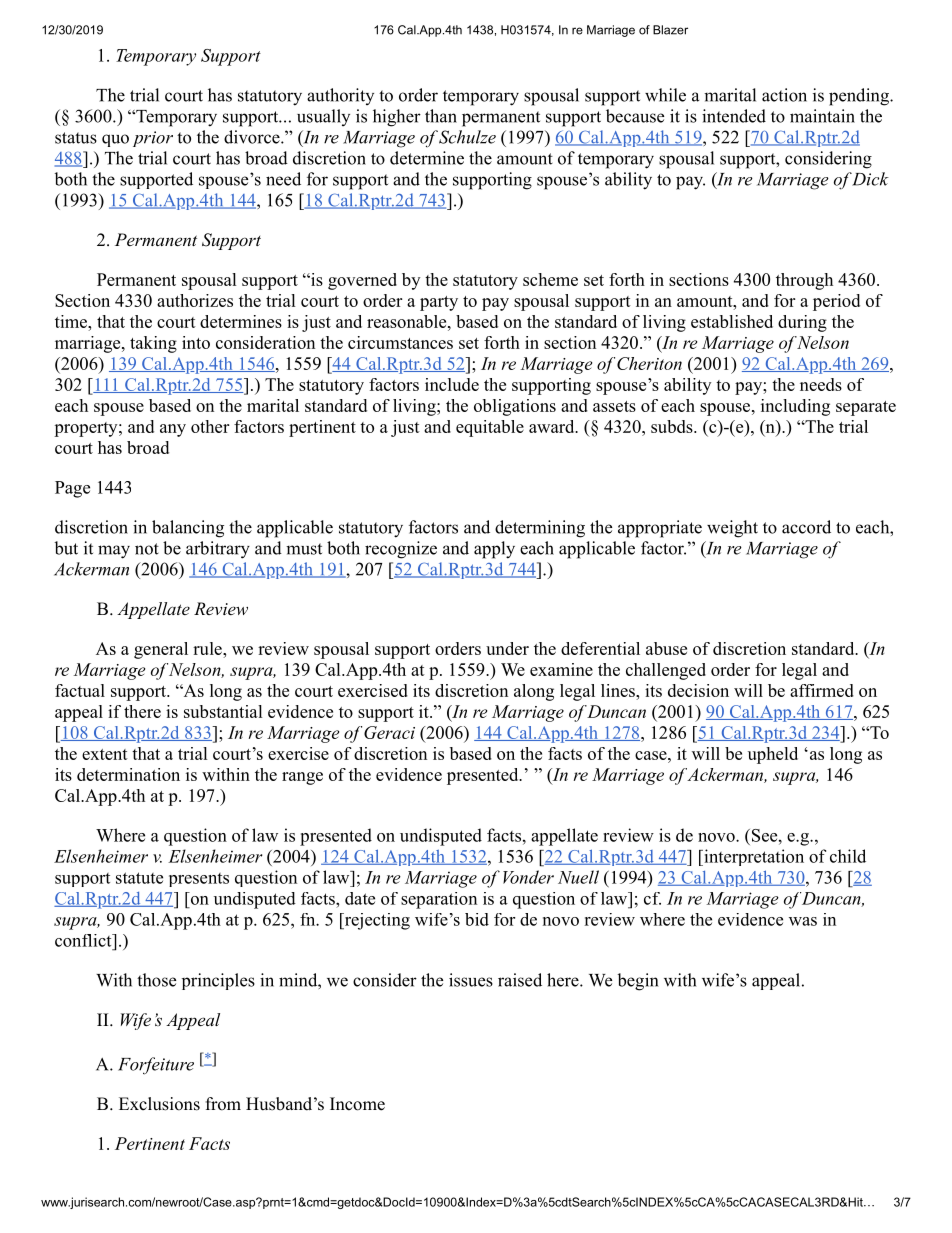 This document has width=952, height=1233. Describe the element at coordinates (173, 430) in the document. I see `any` at that location.
